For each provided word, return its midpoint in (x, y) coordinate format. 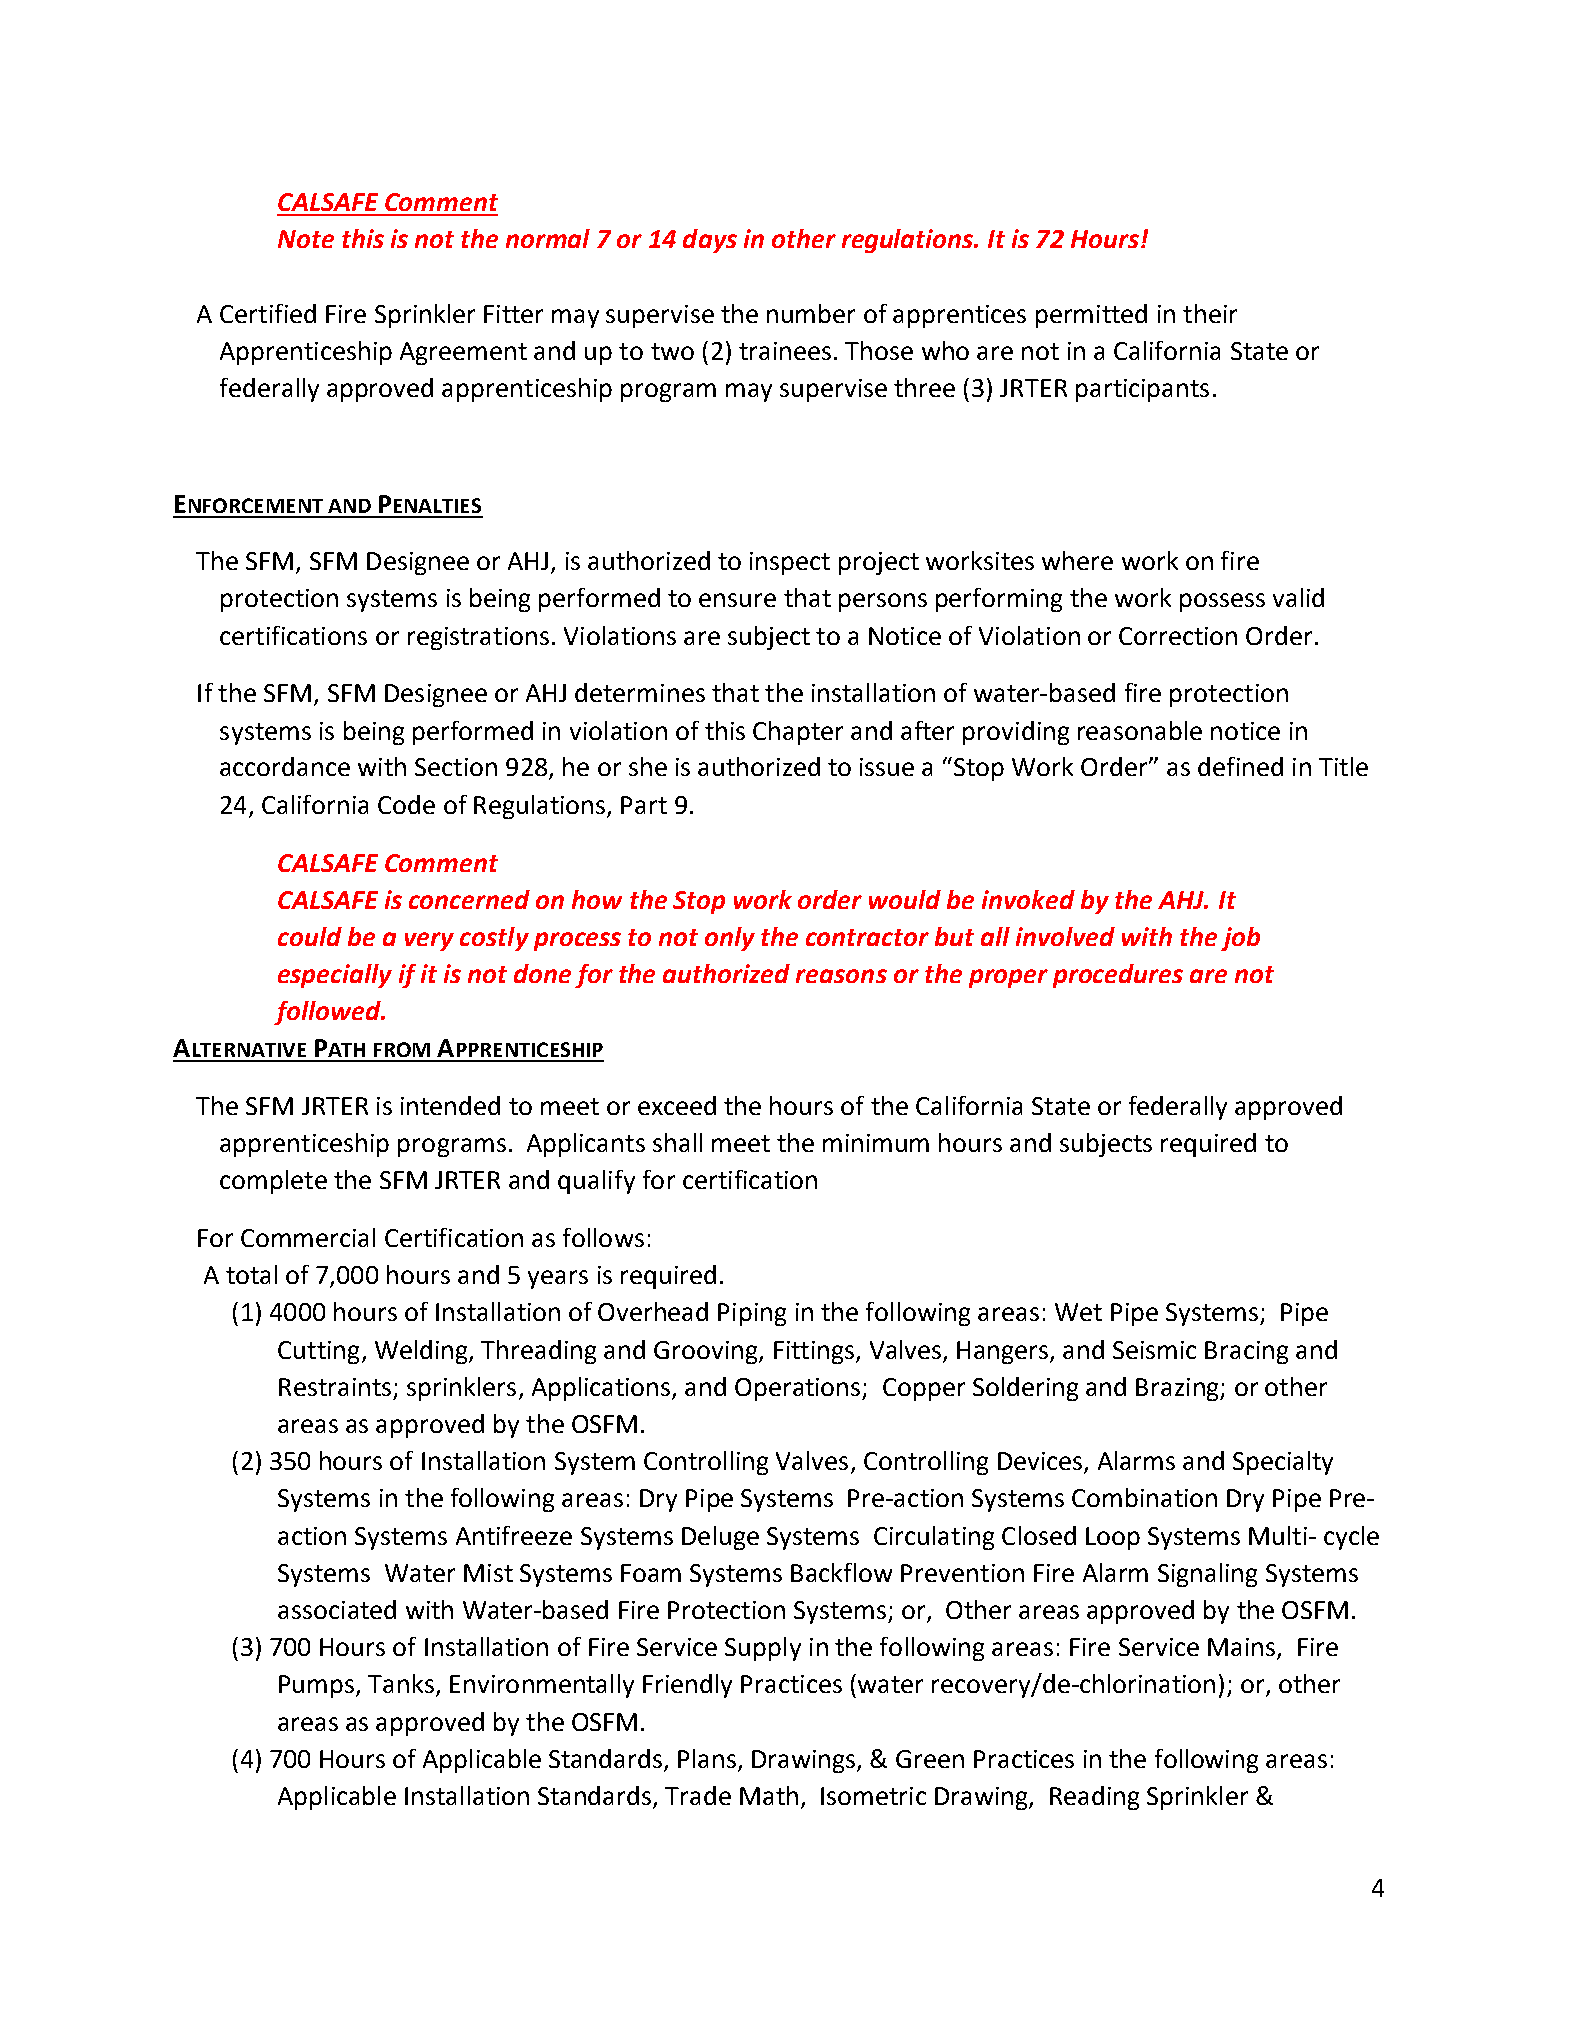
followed (328, 1013)
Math (769, 1795)
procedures (1118, 976)
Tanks (401, 1683)
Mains (1243, 1648)
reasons (841, 976)
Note (306, 239)
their (1210, 313)
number (811, 313)
